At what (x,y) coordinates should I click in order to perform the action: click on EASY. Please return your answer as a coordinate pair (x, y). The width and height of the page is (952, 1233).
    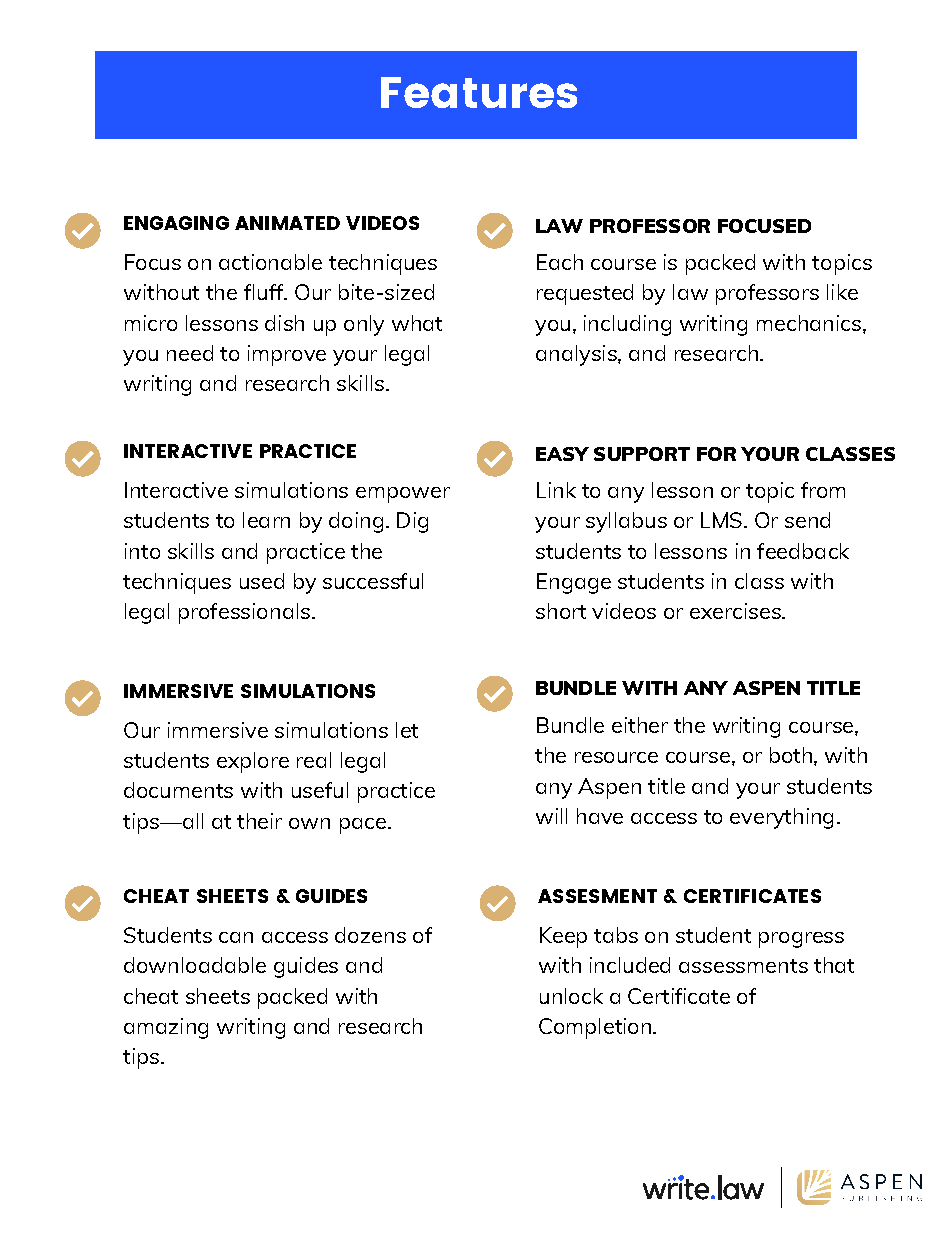
    Looking at the image, I should click on (562, 454).
